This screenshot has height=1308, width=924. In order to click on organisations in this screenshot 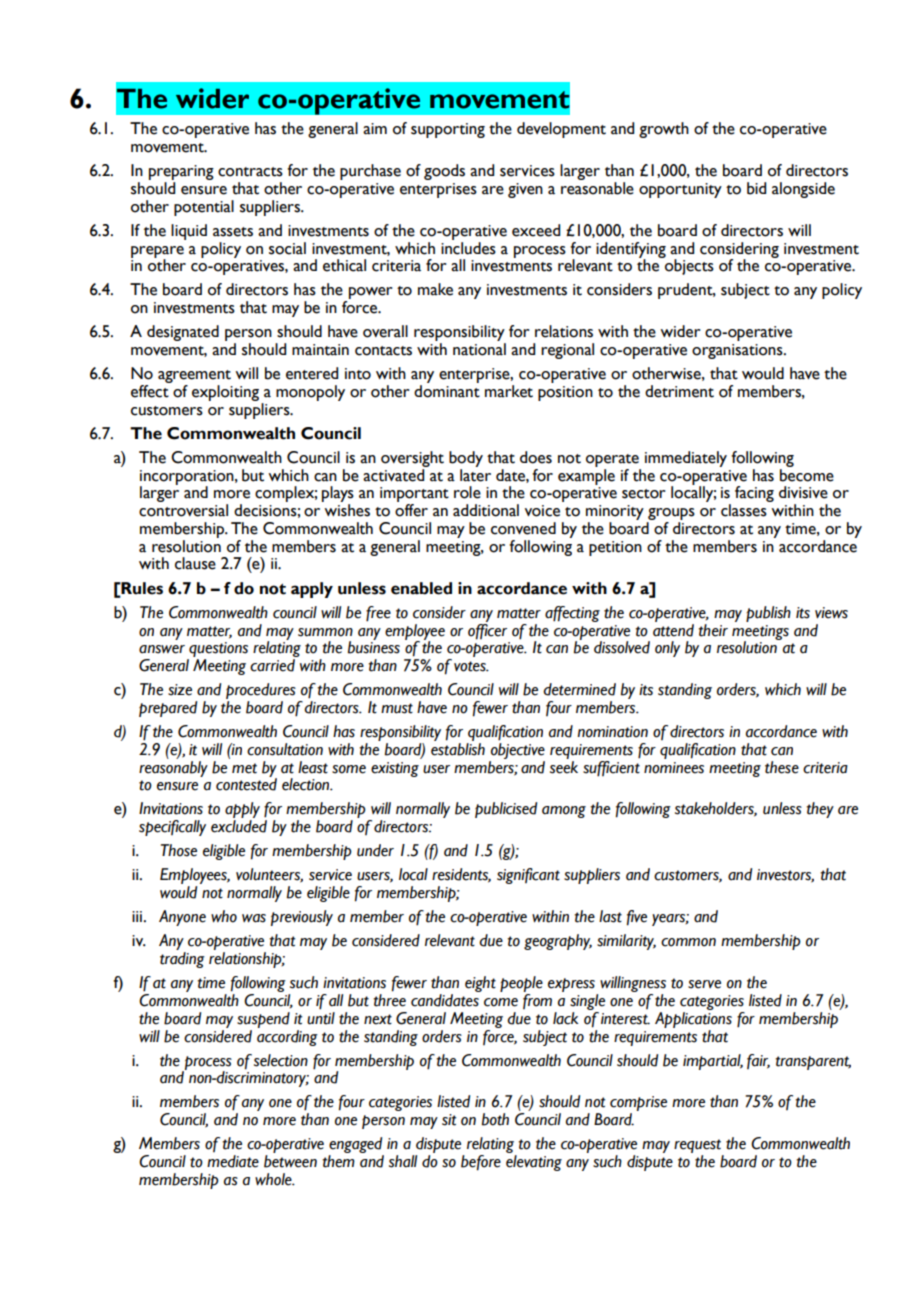, I will do `click(738, 351)`.
